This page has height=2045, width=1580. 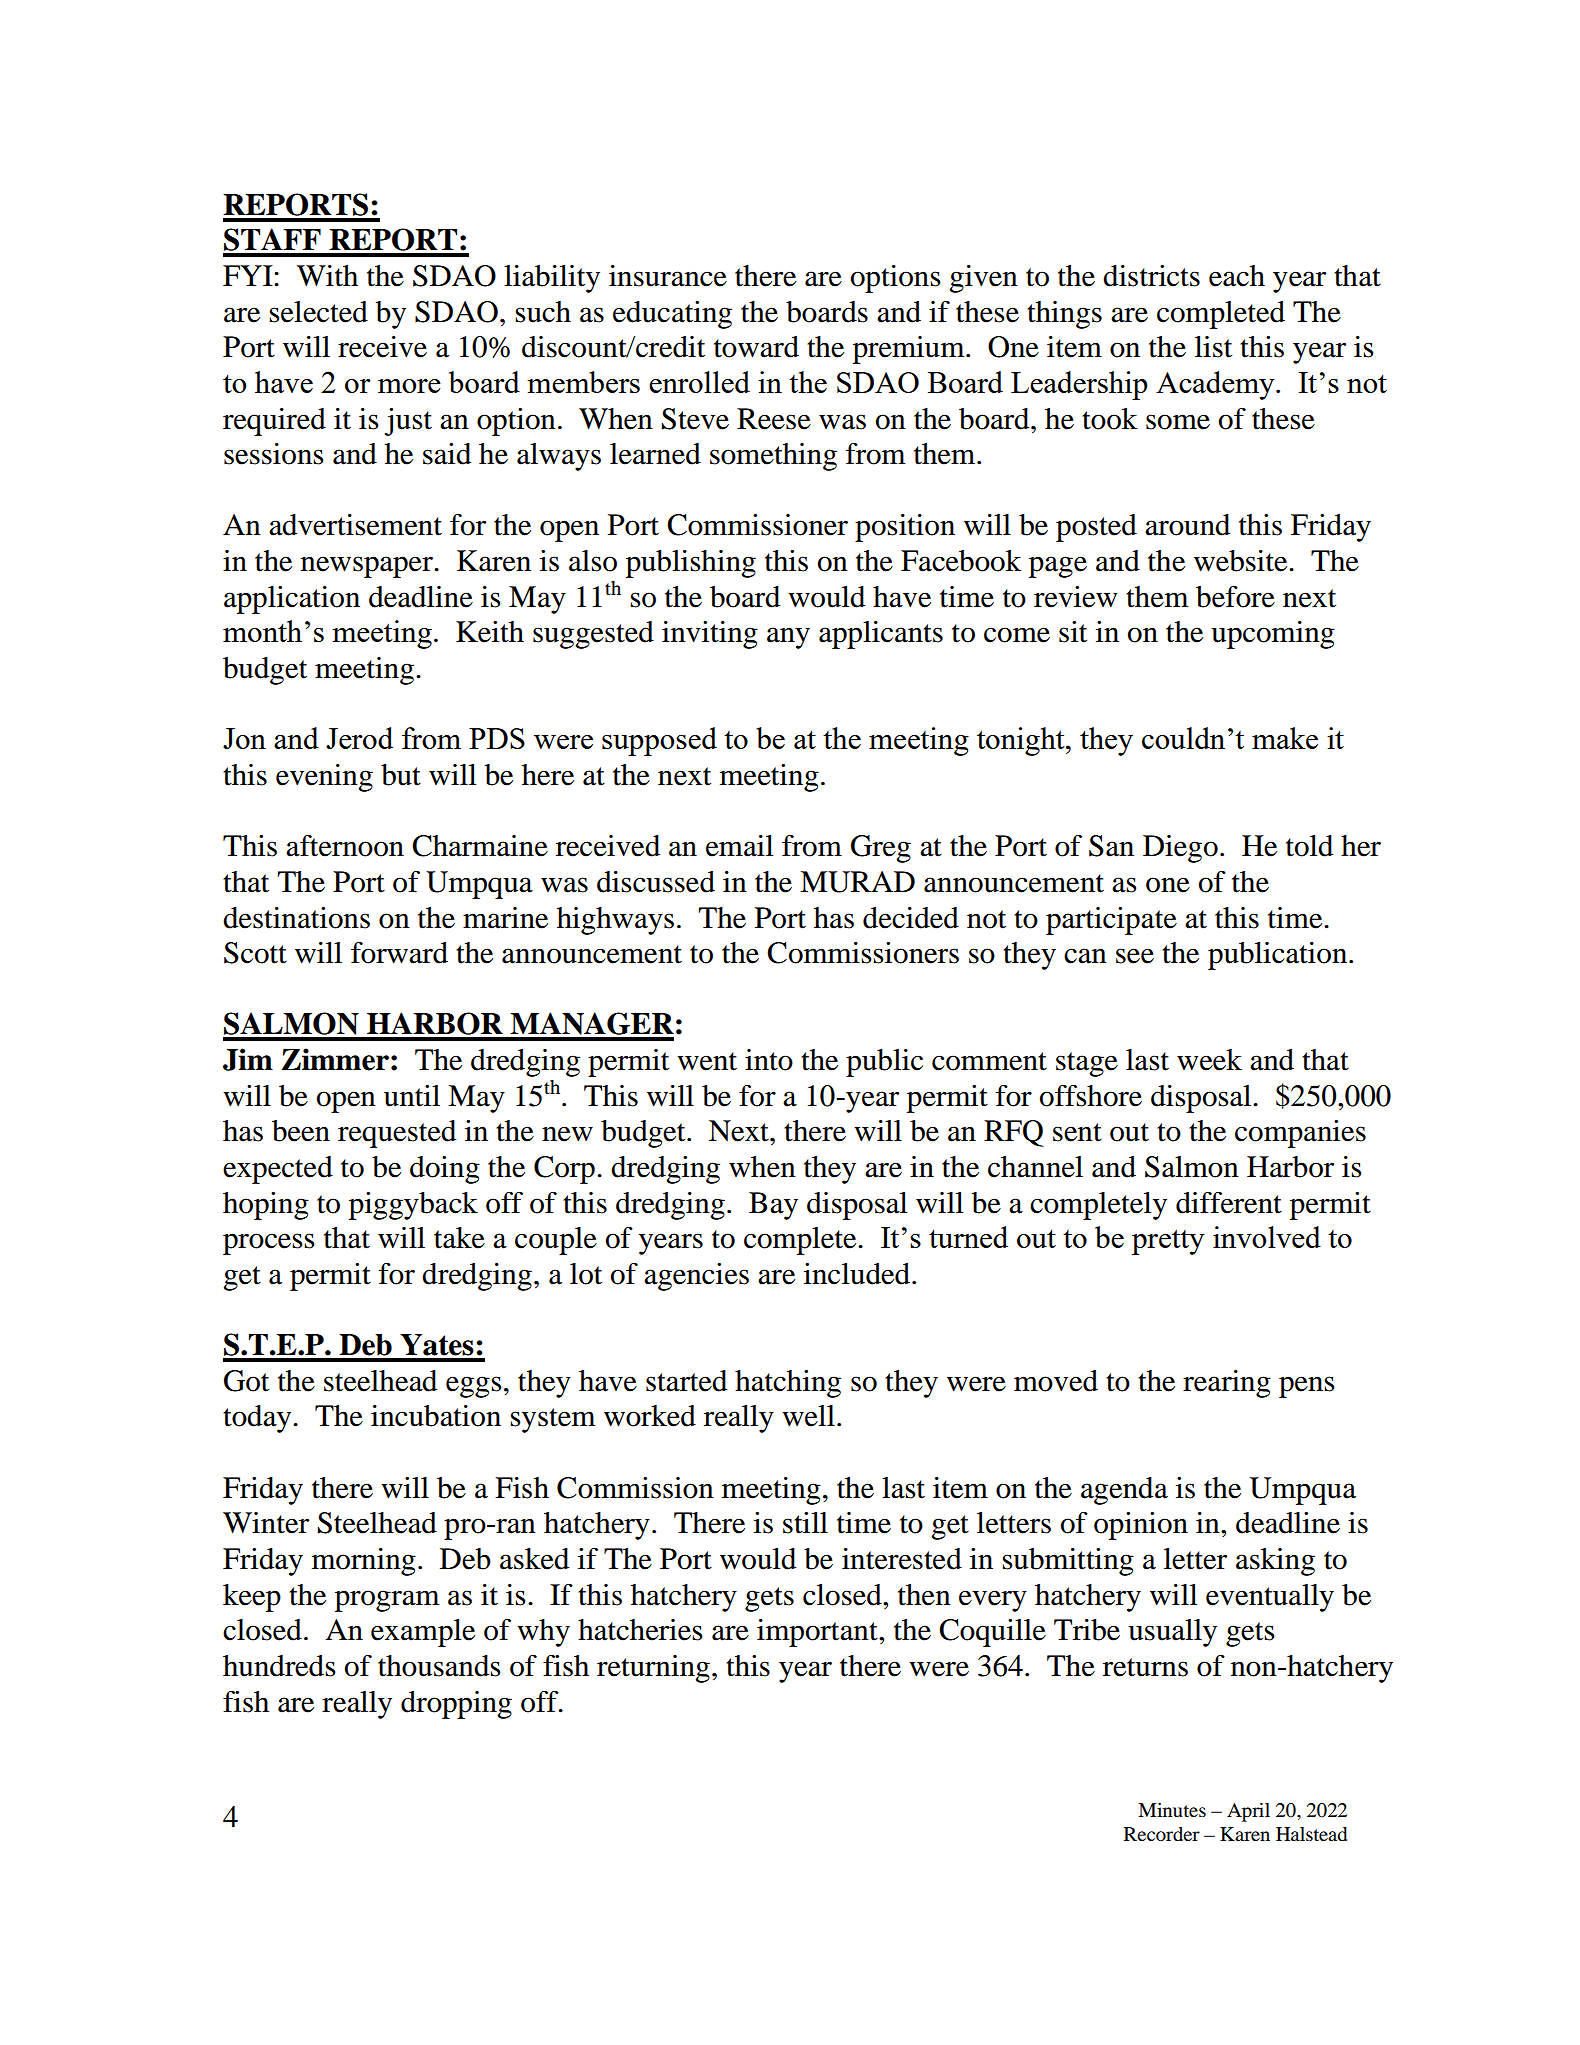 I want to click on morning, so click(x=364, y=1562).
